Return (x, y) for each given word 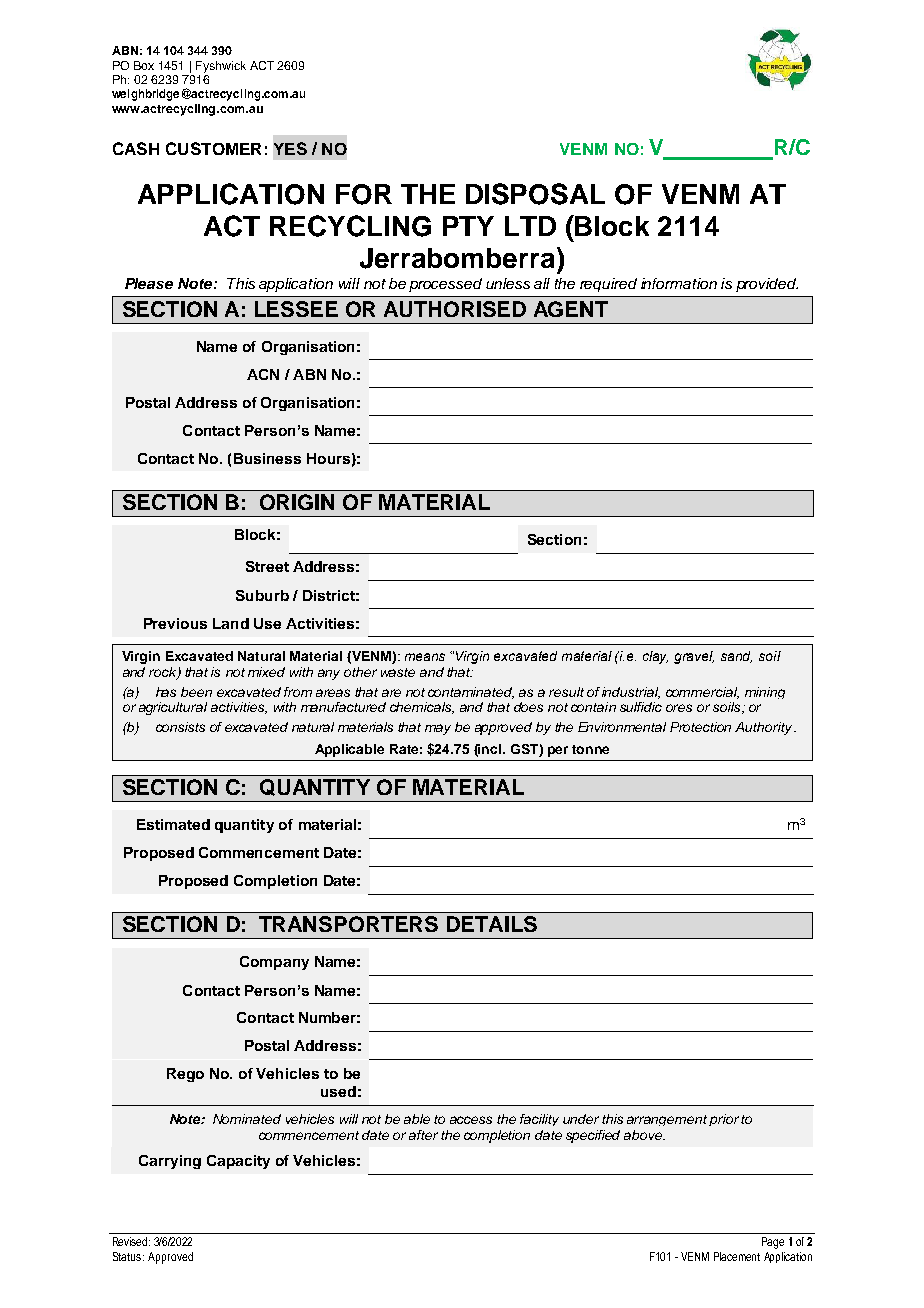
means (425, 657)
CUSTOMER (213, 148)
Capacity (238, 1162)
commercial (702, 693)
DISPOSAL (535, 194)
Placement (737, 1256)
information (679, 283)
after (423, 1135)
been (196, 692)
